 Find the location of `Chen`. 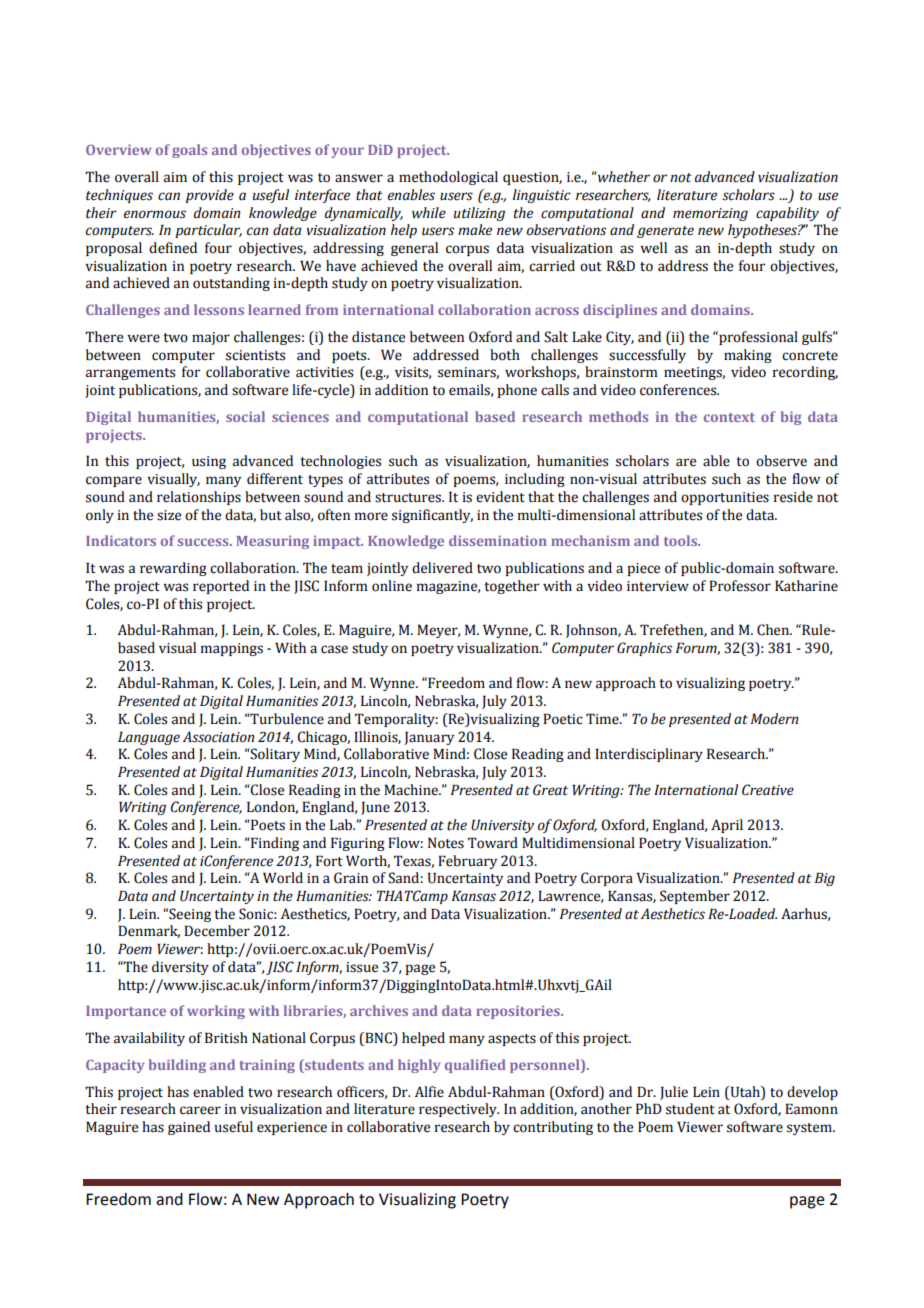

Chen is located at coordinates (774, 630).
